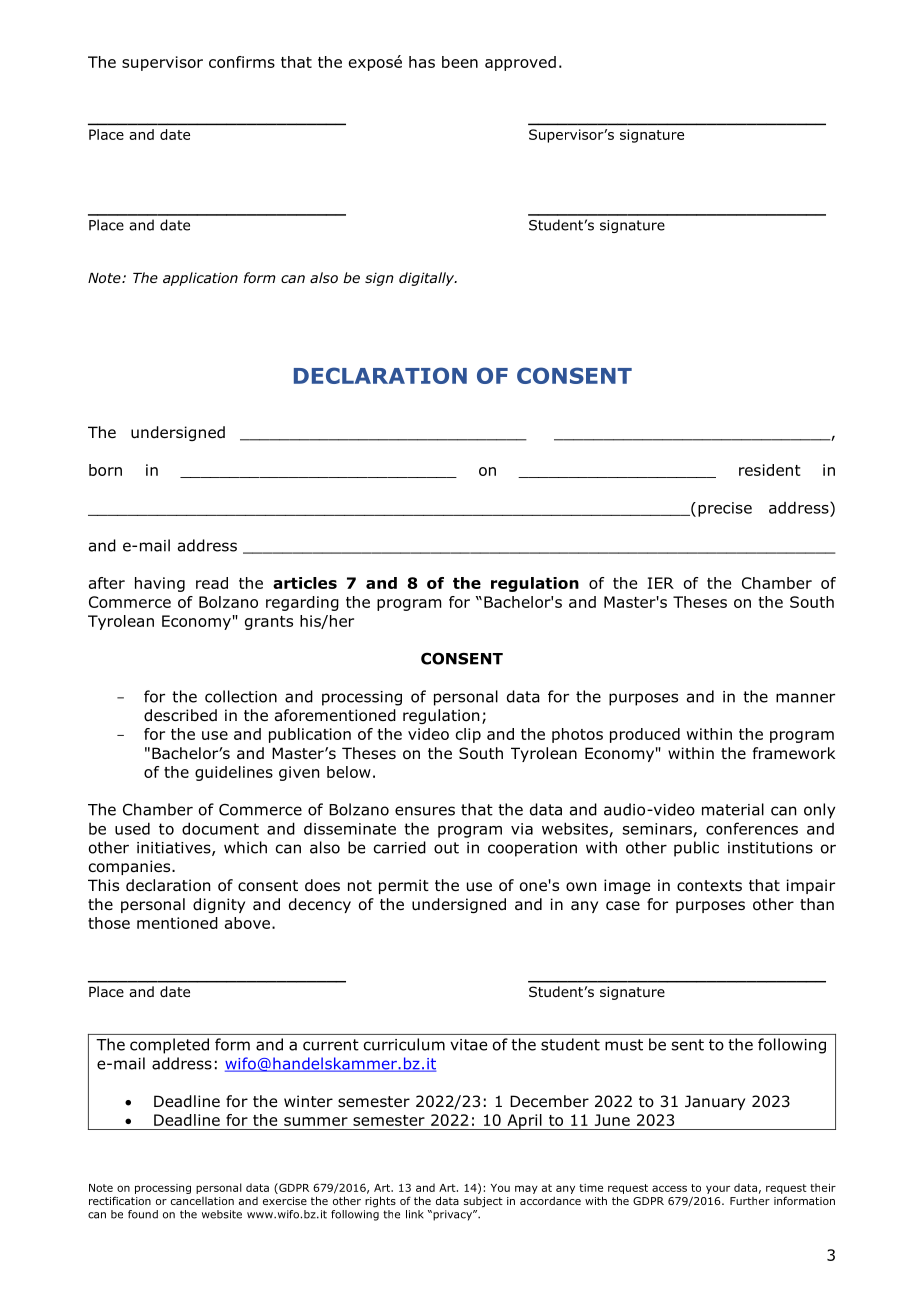 The width and height of the screenshot is (924, 1308). What do you see at coordinates (709, 886) in the screenshot?
I see `contexts` at bounding box center [709, 886].
